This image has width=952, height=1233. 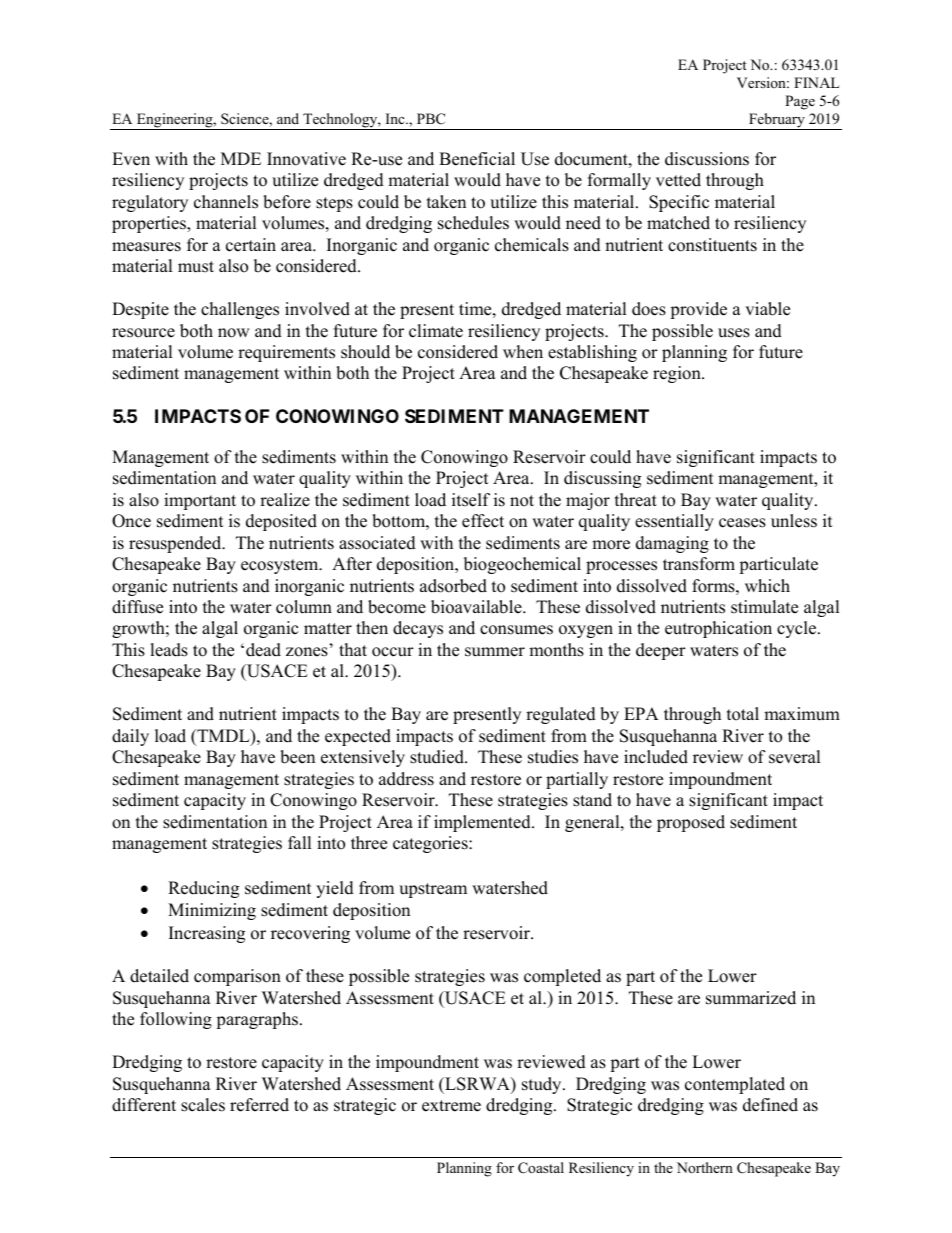 I want to click on challenges, so click(x=240, y=310).
